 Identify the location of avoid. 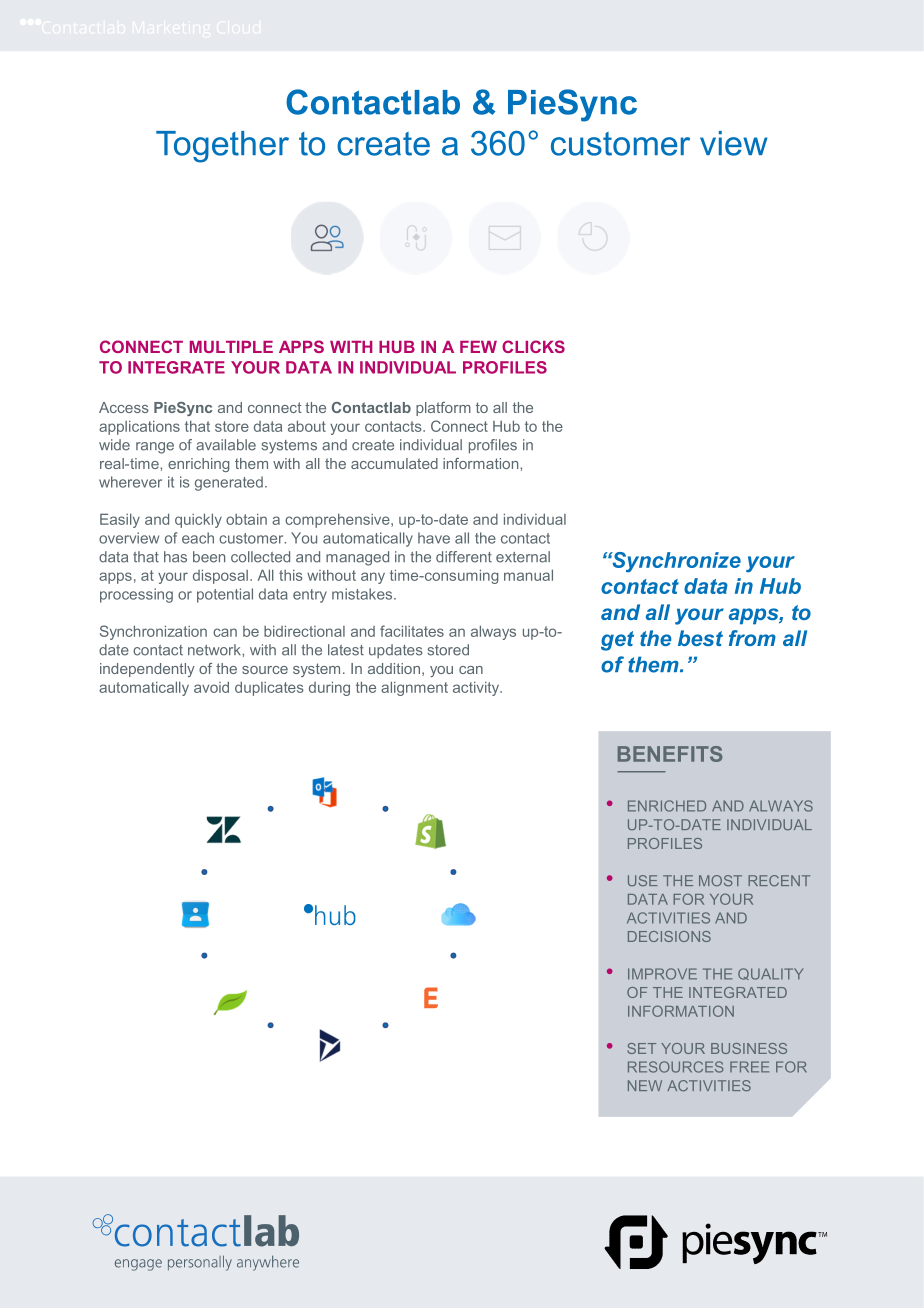
(211, 687).
